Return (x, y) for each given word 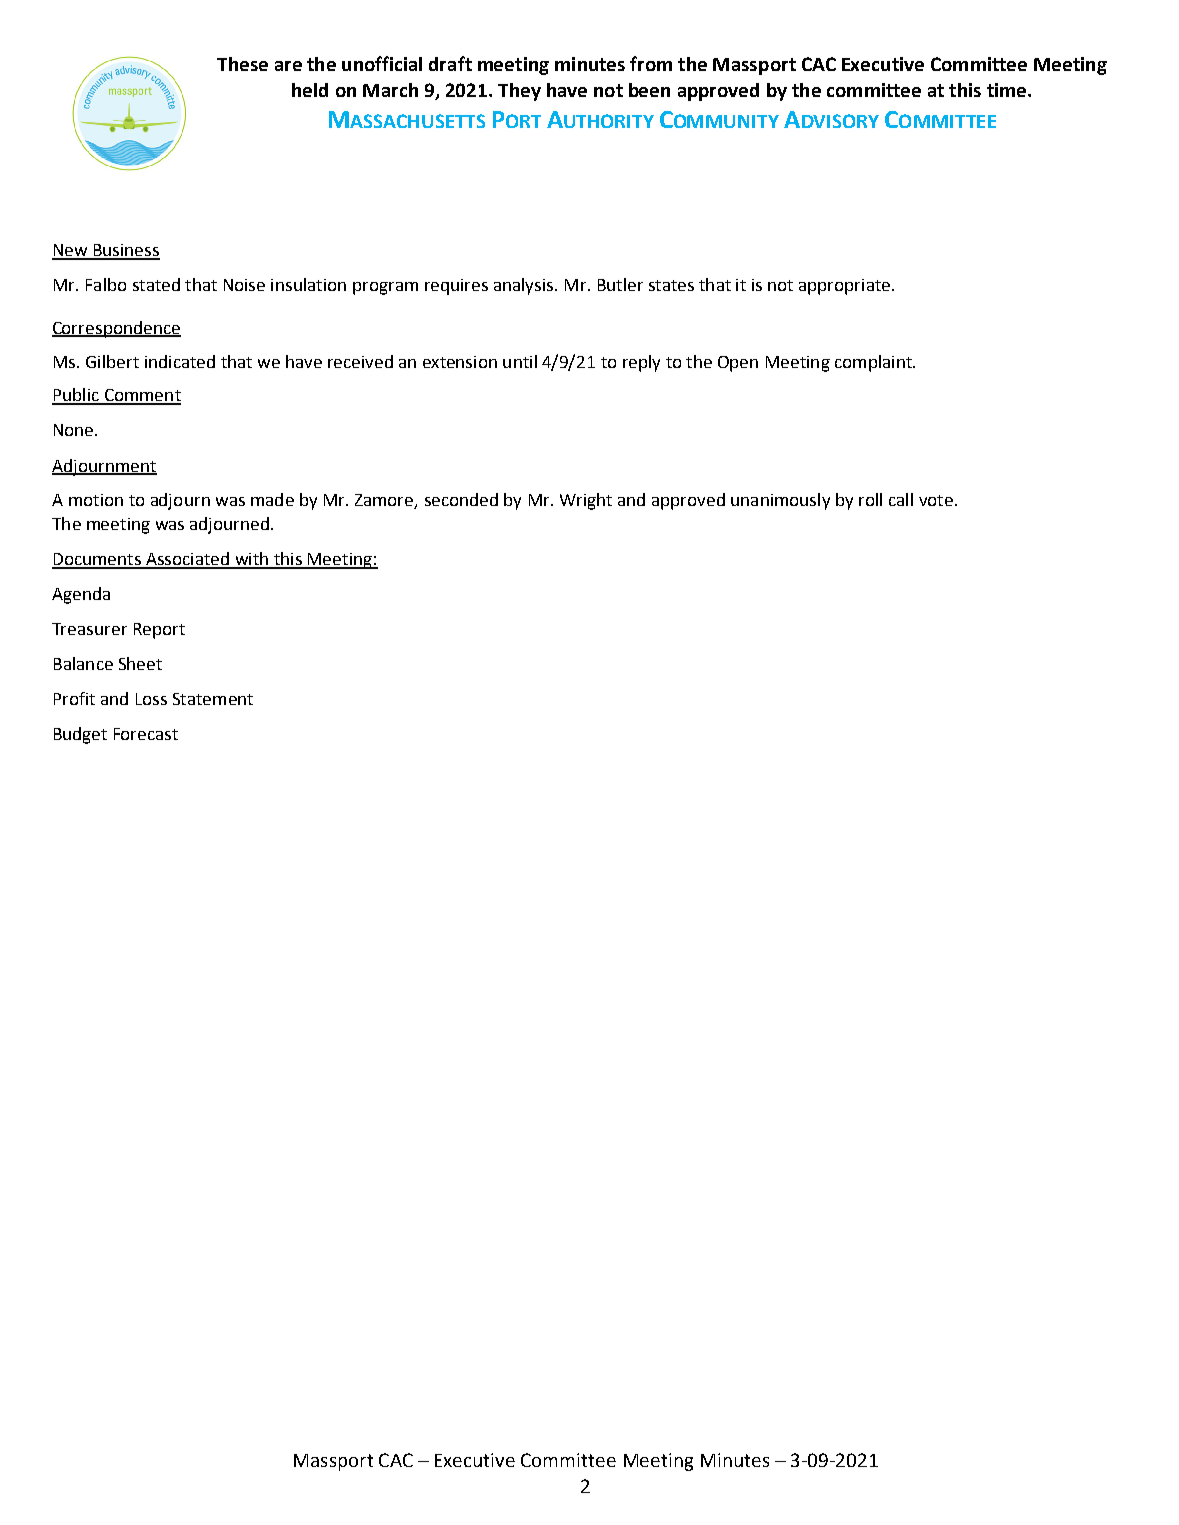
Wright (586, 501)
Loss (151, 699)
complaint (874, 363)
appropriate (844, 287)
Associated (187, 560)
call (901, 499)
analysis (525, 286)
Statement (213, 699)
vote (936, 500)
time (1008, 90)
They (519, 92)
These (242, 64)
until (520, 361)
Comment (141, 396)
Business (125, 251)
